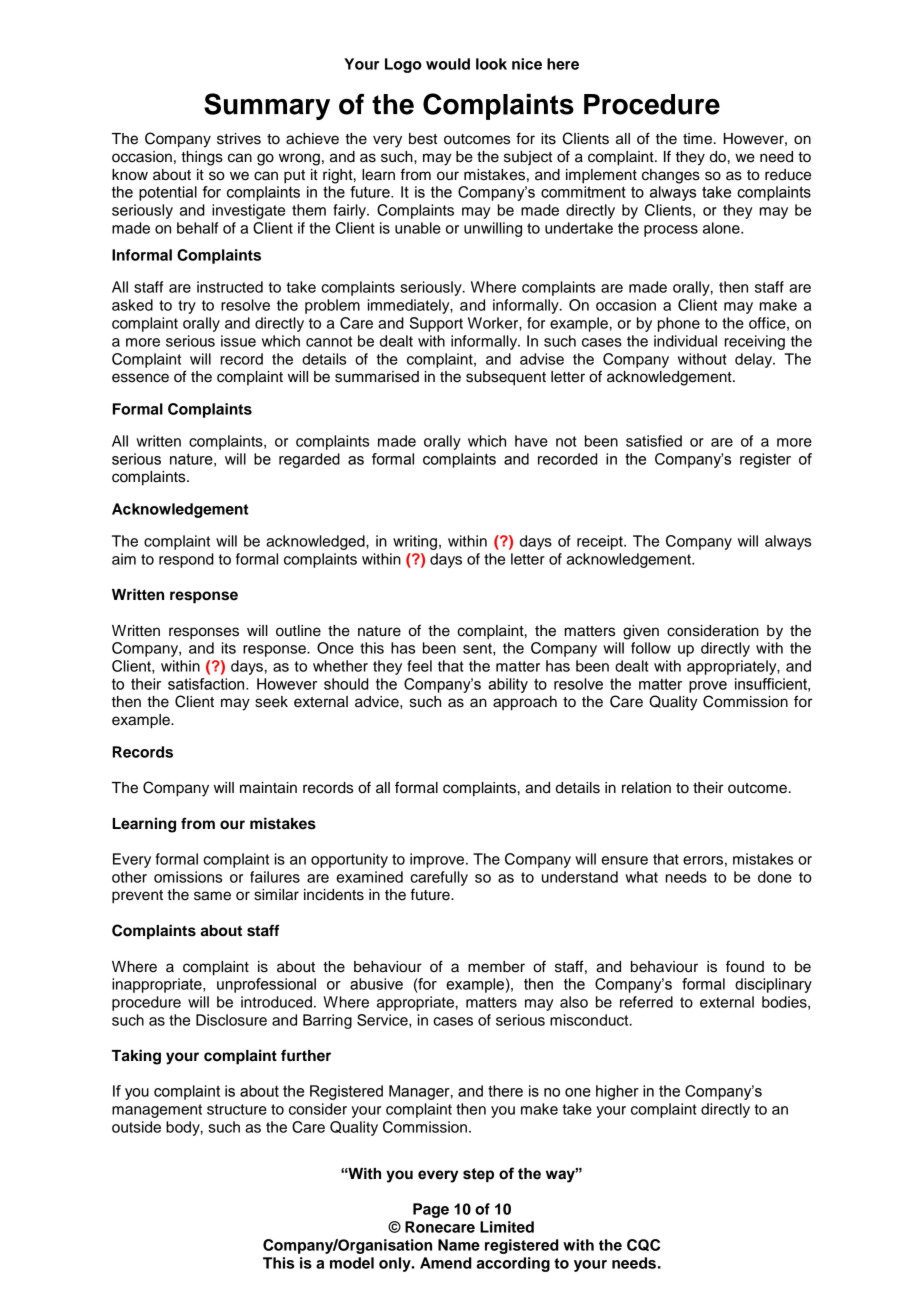 This document has width=924, height=1308. Describe the element at coordinates (496, 967) in the document. I see `member` at that location.
